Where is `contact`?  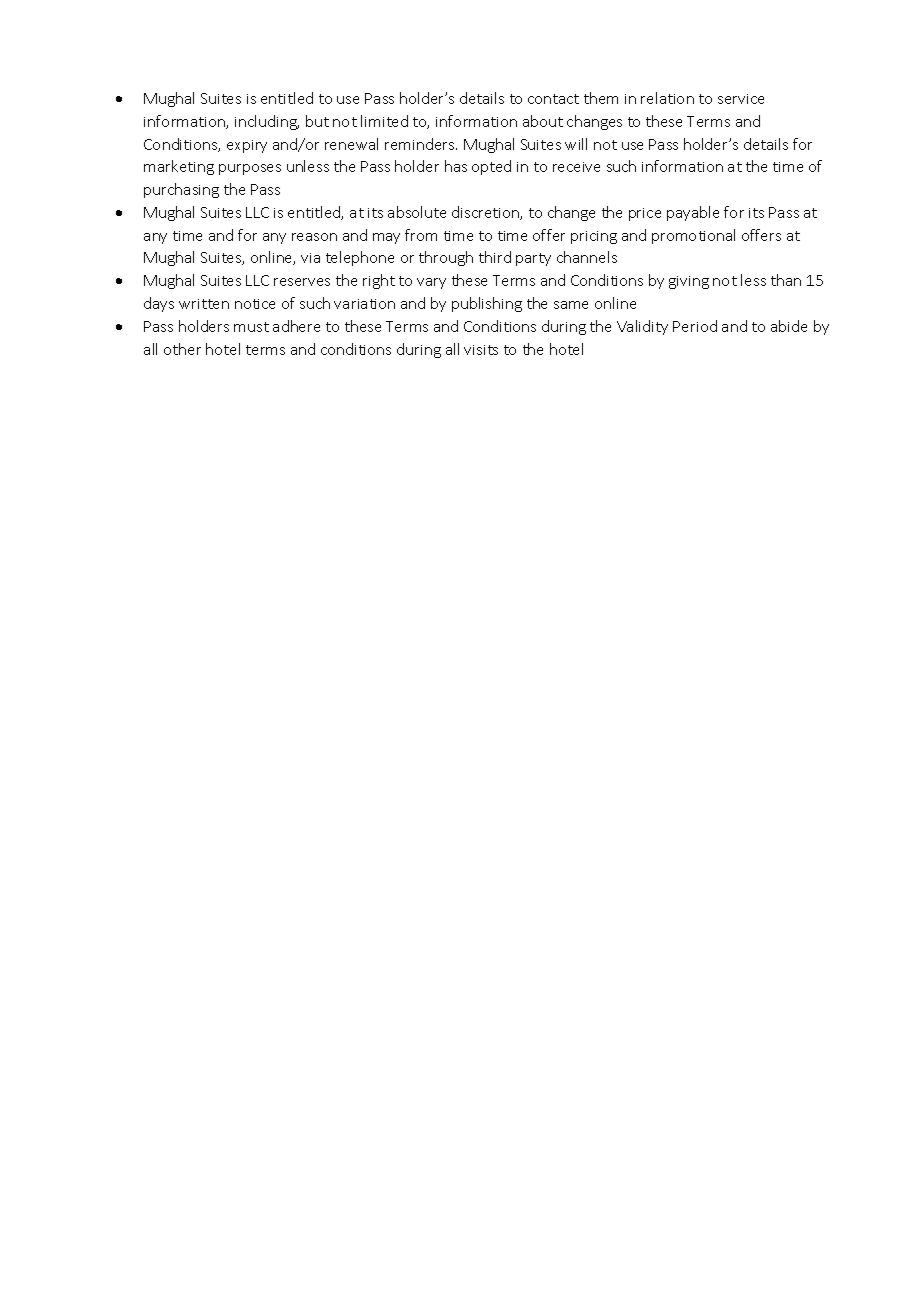
contact is located at coordinates (553, 99).
